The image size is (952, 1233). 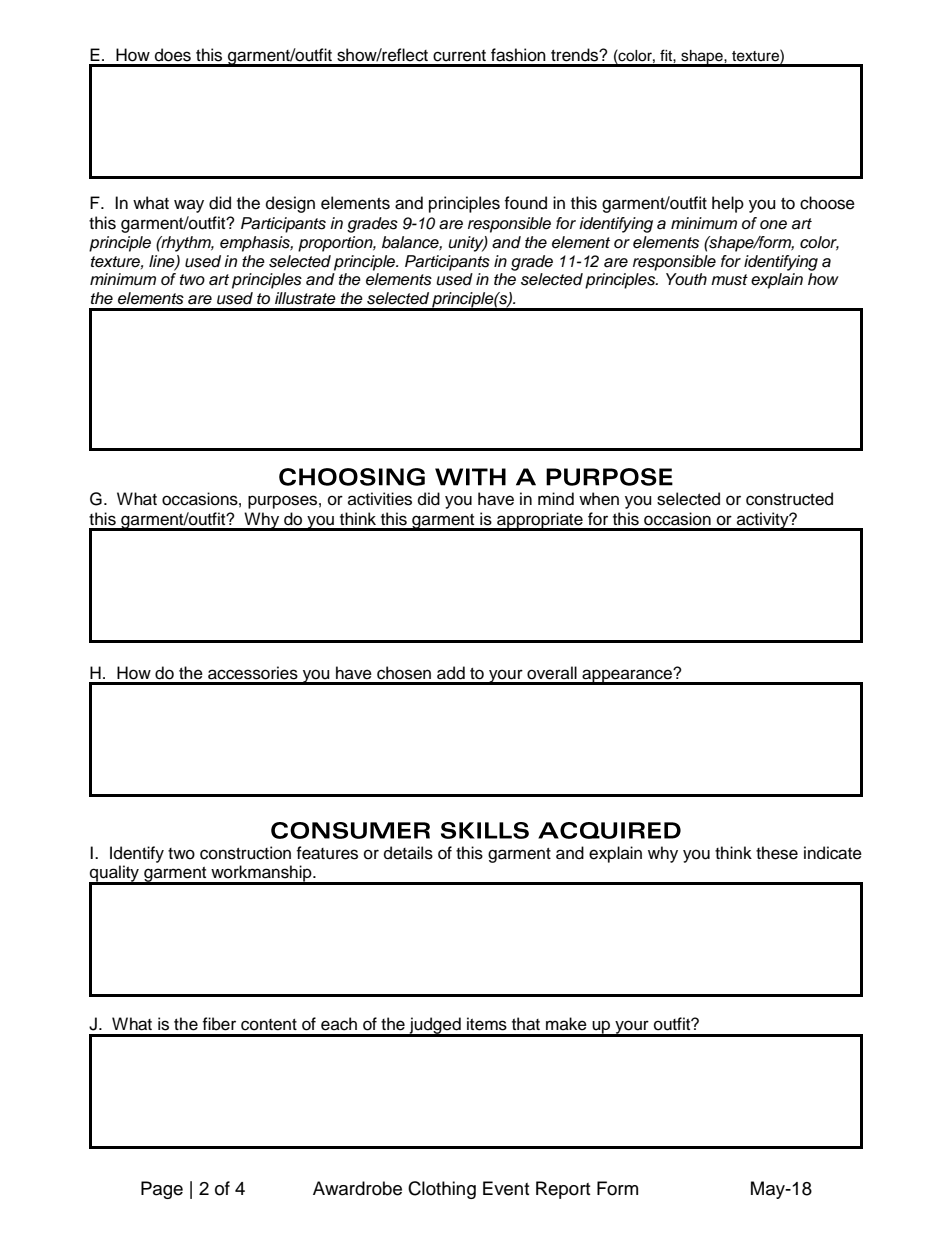 What do you see at coordinates (451, 673) in the screenshot?
I see `add` at bounding box center [451, 673].
